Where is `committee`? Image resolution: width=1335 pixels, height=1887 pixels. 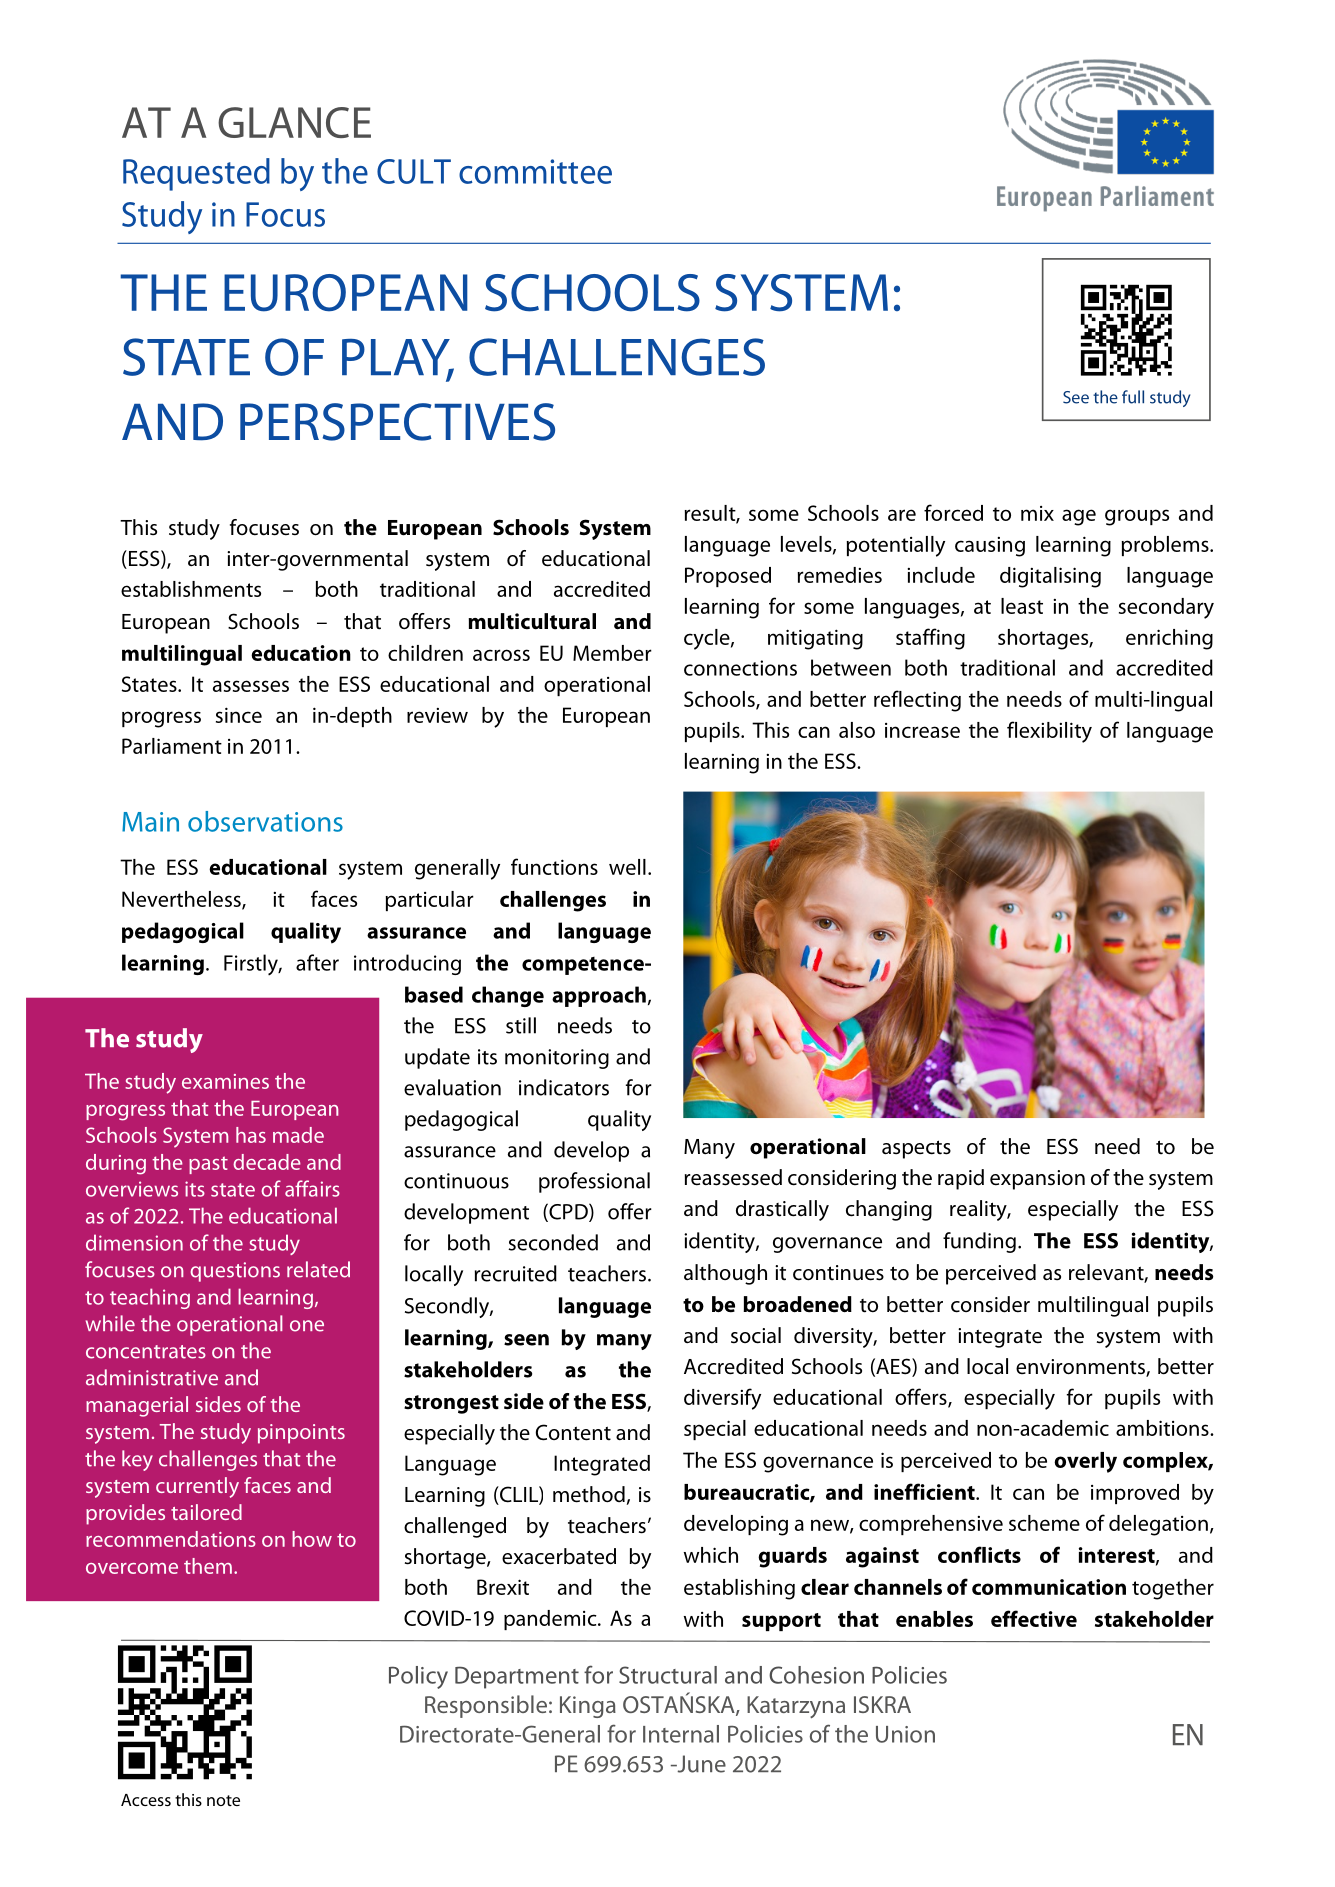
committee is located at coordinates (535, 171).
